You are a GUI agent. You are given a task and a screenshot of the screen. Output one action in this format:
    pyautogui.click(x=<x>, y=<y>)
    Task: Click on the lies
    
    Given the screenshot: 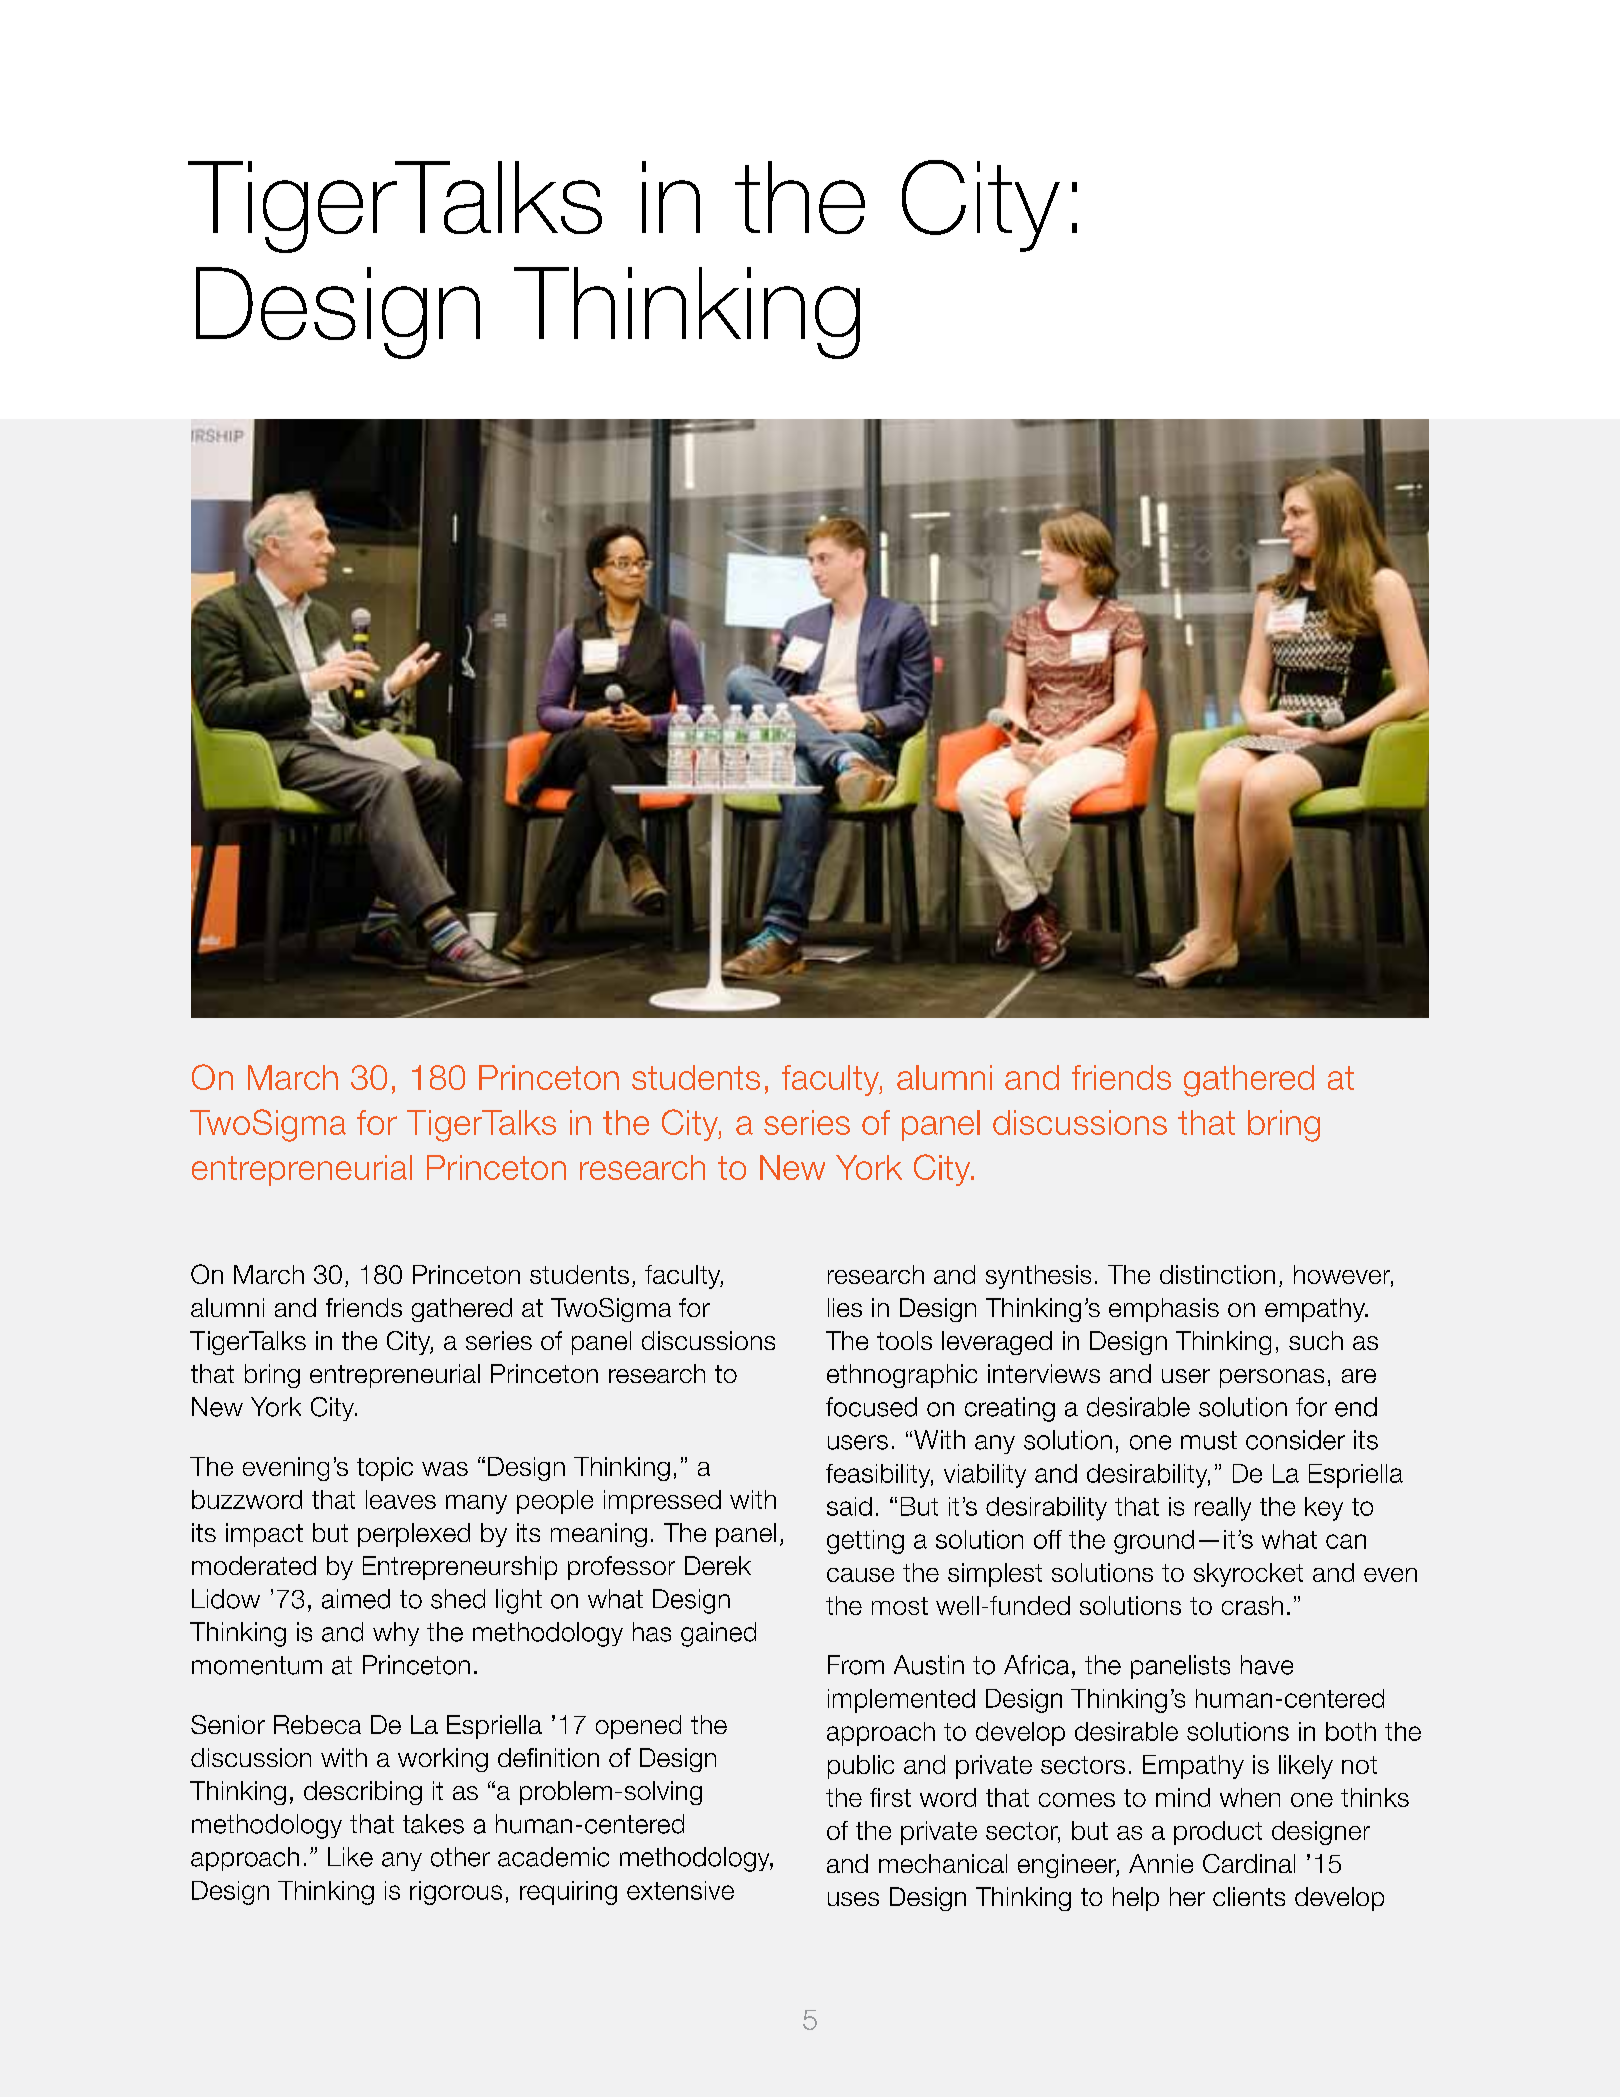 What is the action you would take?
    pyautogui.click(x=845, y=1307)
